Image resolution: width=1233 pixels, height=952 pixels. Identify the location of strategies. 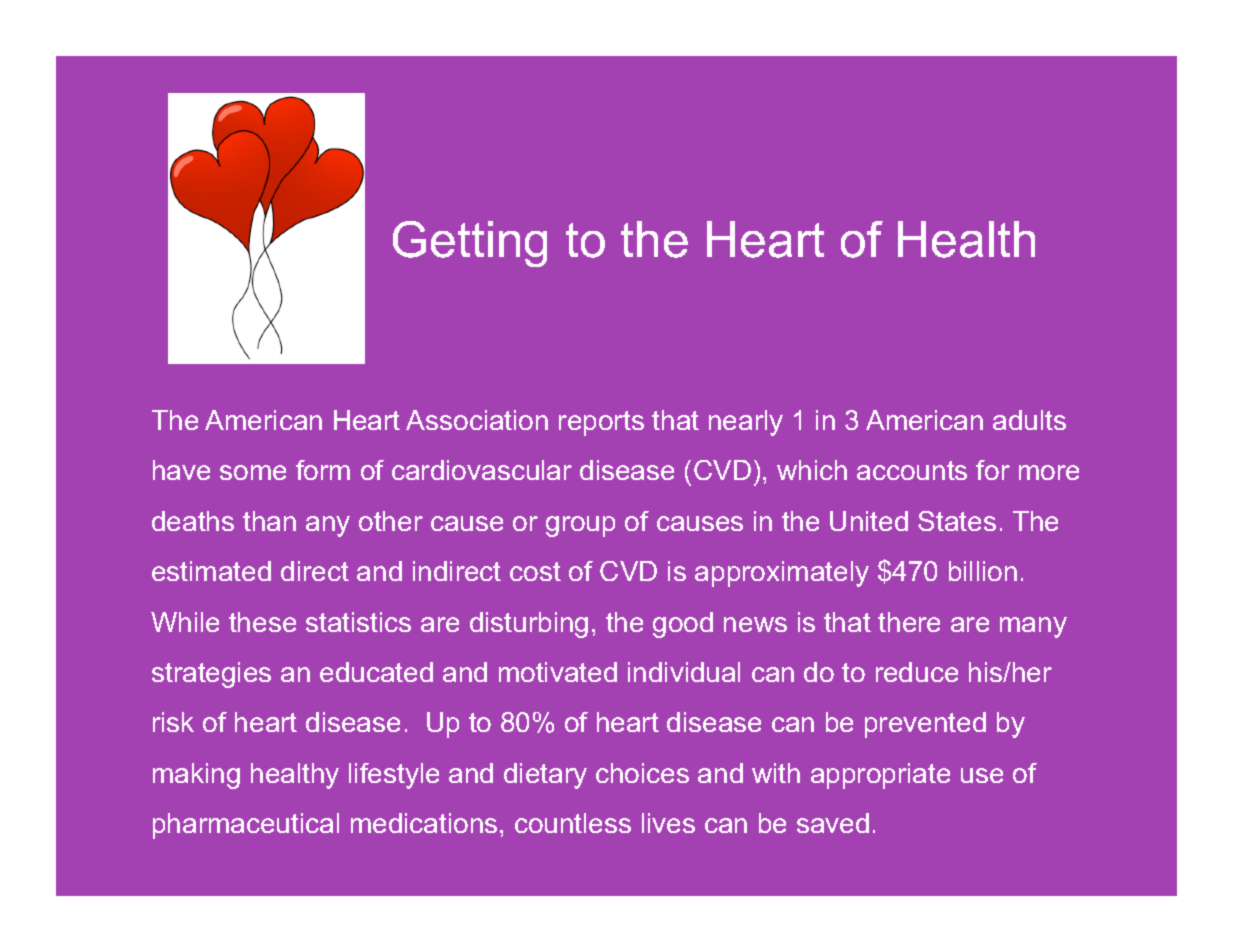
(211, 675).
